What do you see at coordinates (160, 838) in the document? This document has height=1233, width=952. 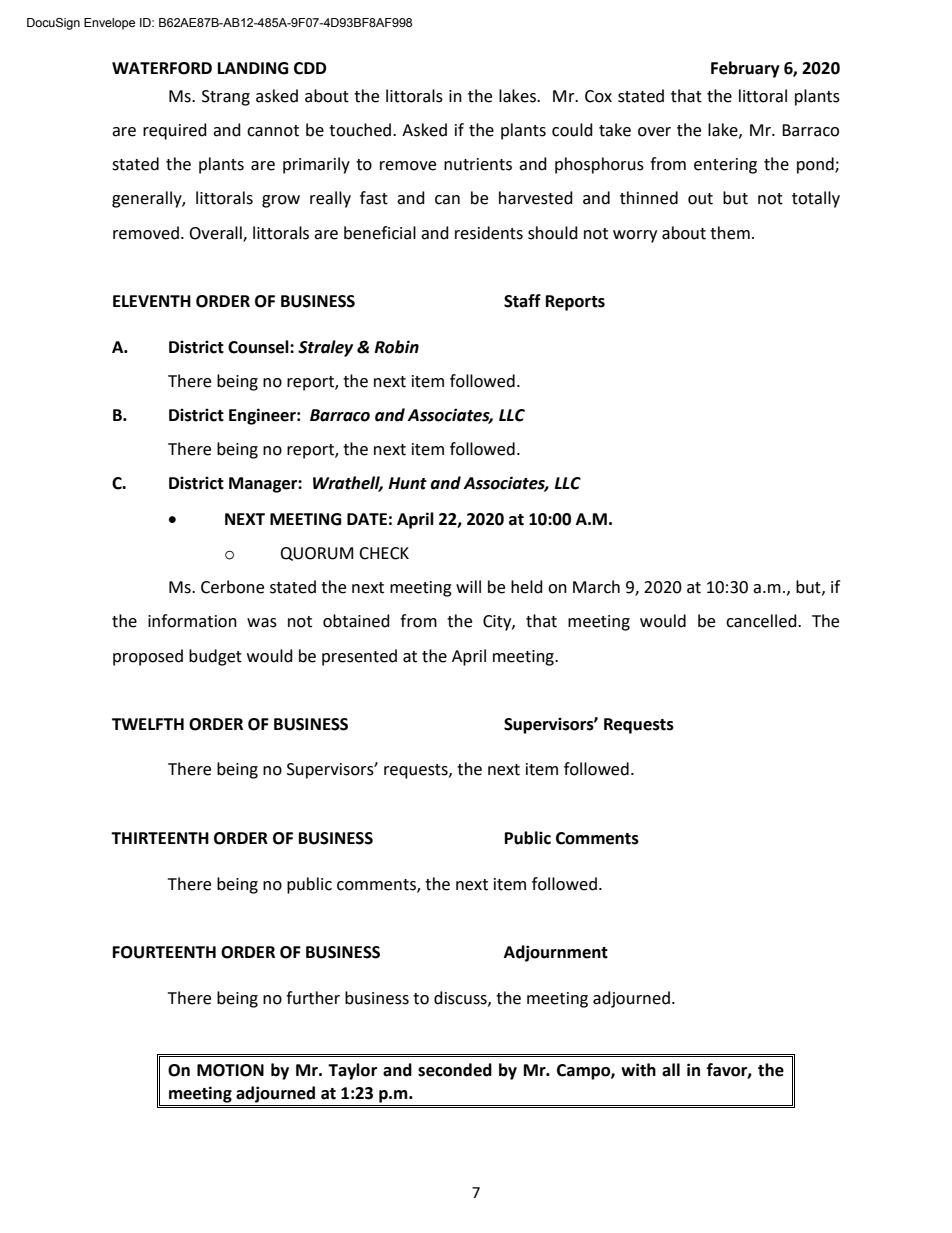 I see `THIRTEENTH` at bounding box center [160, 838].
